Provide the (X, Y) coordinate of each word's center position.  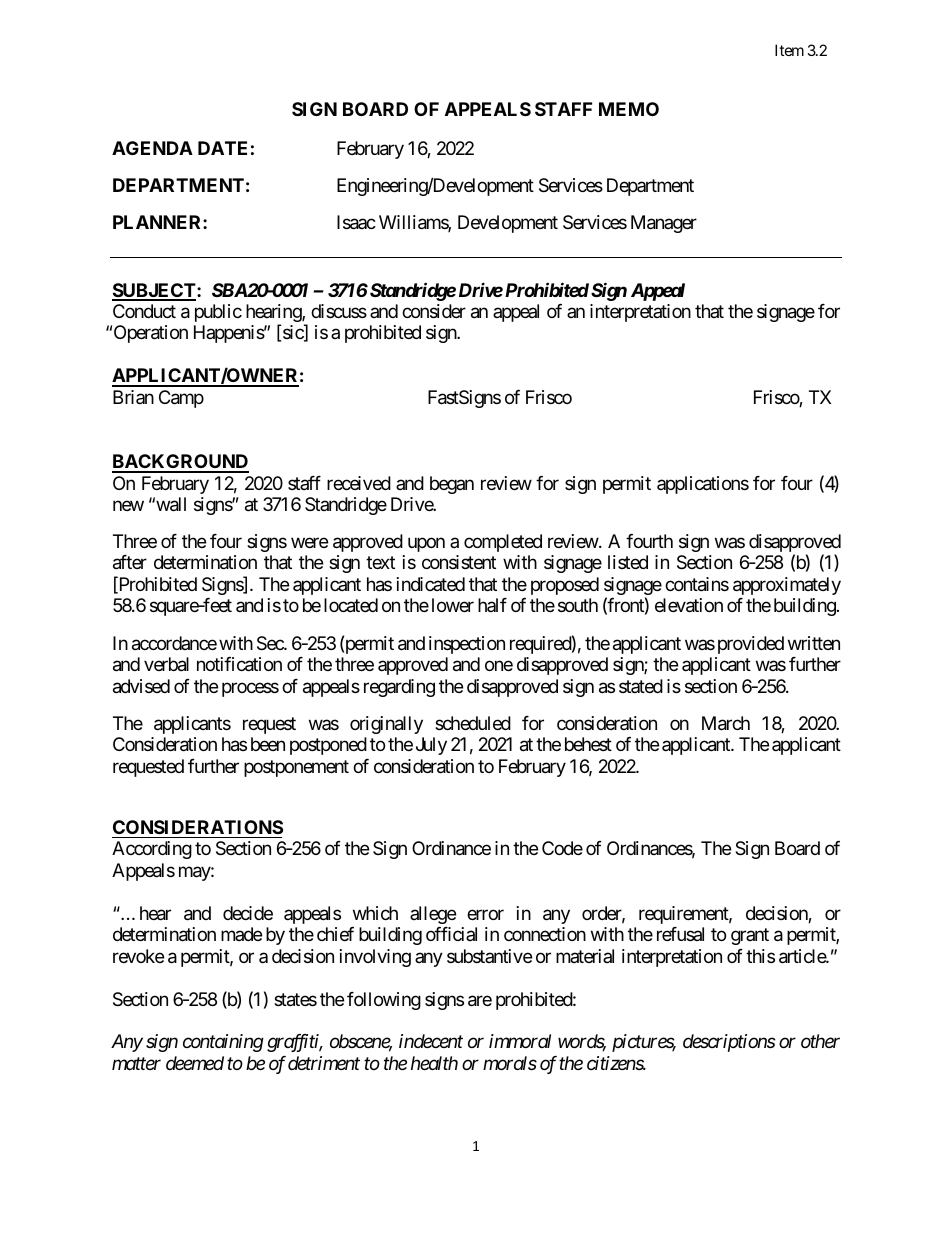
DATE (222, 148)
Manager (664, 224)
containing (223, 1043)
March (726, 723)
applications (703, 485)
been (268, 744)
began (452, 485)
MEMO (629, 109)
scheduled (473, 723)
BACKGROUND (180, 463)
